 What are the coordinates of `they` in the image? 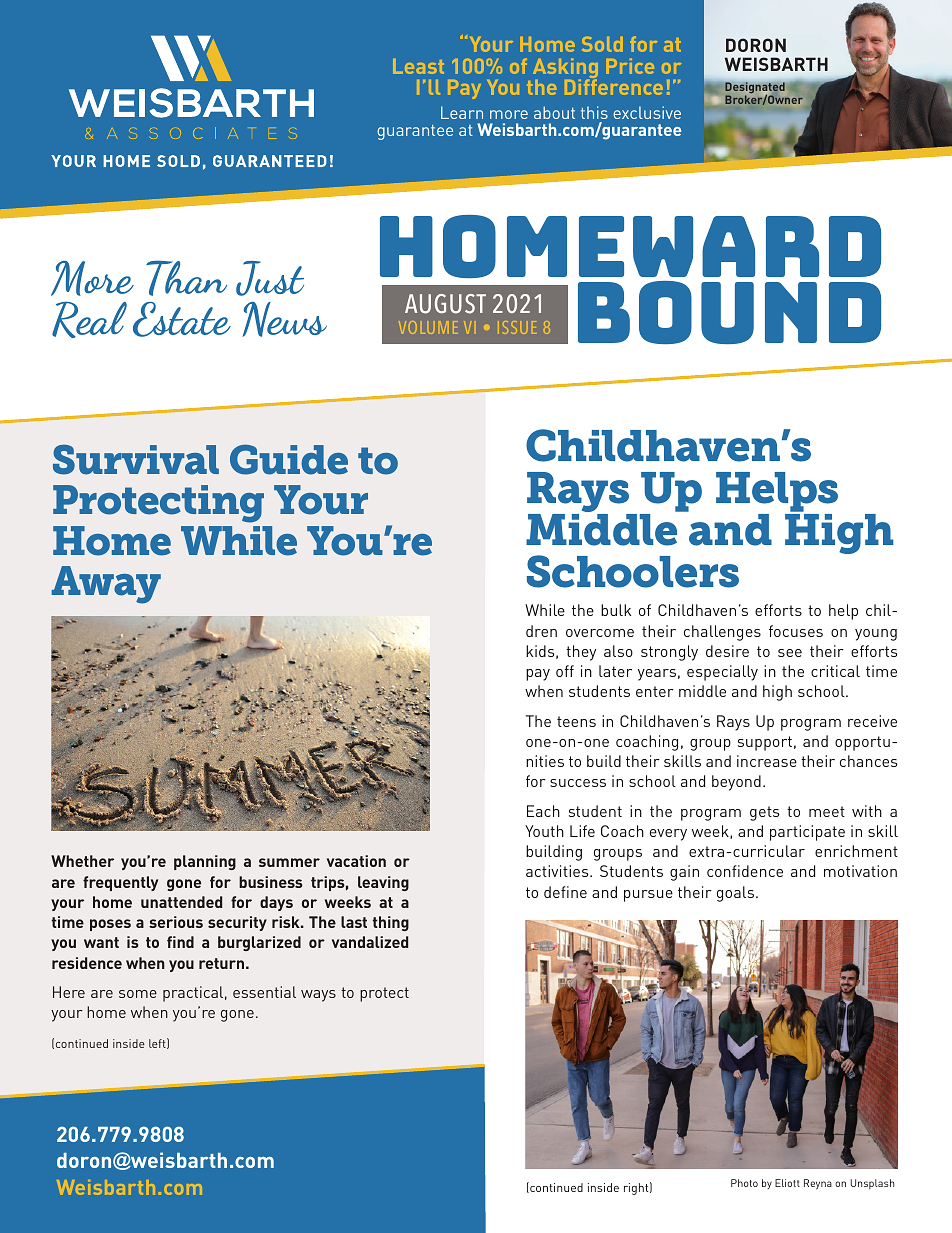 It's located at (581, 653).
